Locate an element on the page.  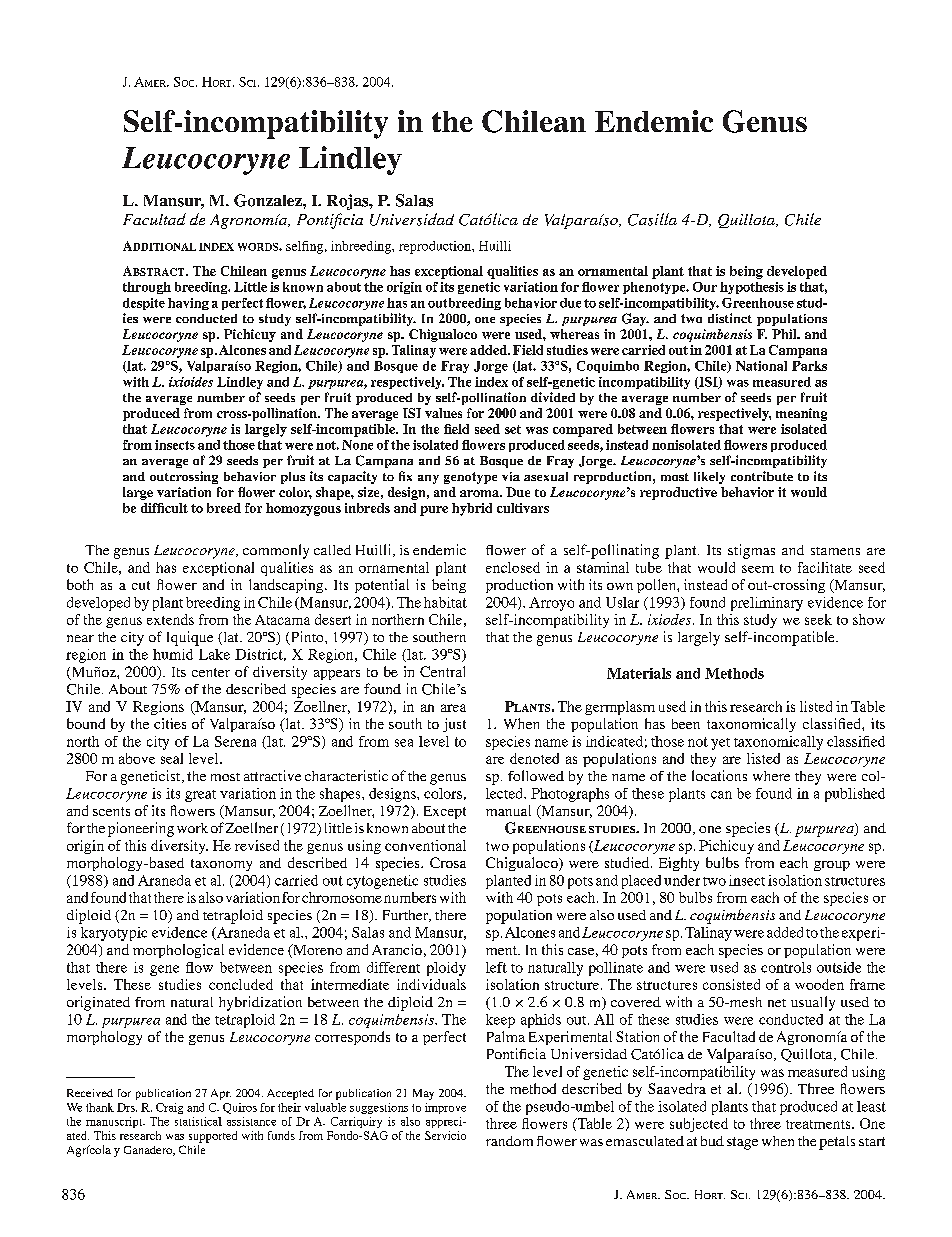
improve is located at coordinates (445, 1108).
